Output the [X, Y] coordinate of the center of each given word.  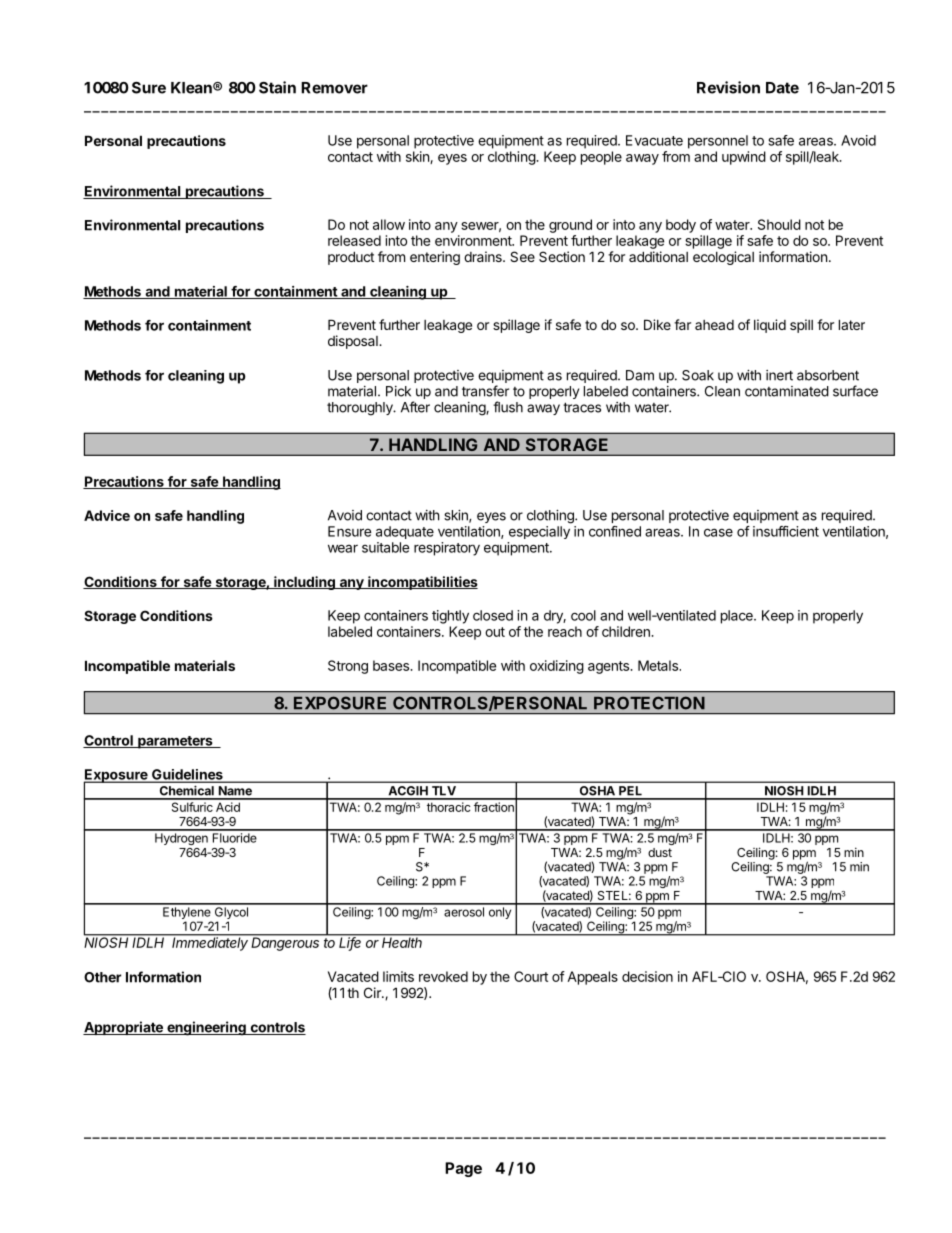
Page [463, 1169]
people [601, 158]
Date [782, 88]
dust [660, 852]
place [738, 617]
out [495, 632]
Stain [277, 87]
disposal [354, 342]
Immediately [210, 943]
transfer [485, 391]
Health [402, 941]
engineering [206, 1028]
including [304, 583]
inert [779, 375]
